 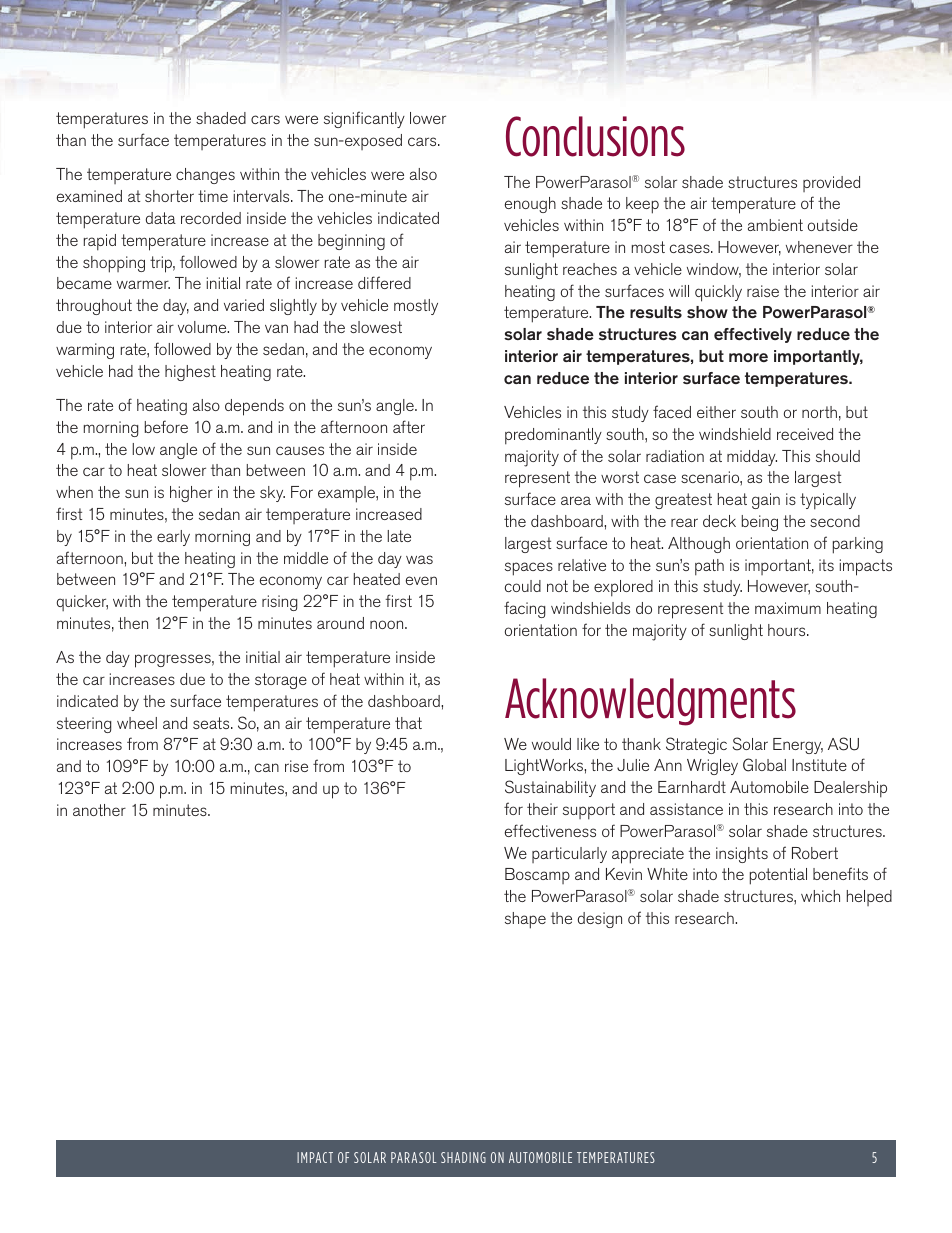 I want to click on enough, so click(x=530, y=205).
